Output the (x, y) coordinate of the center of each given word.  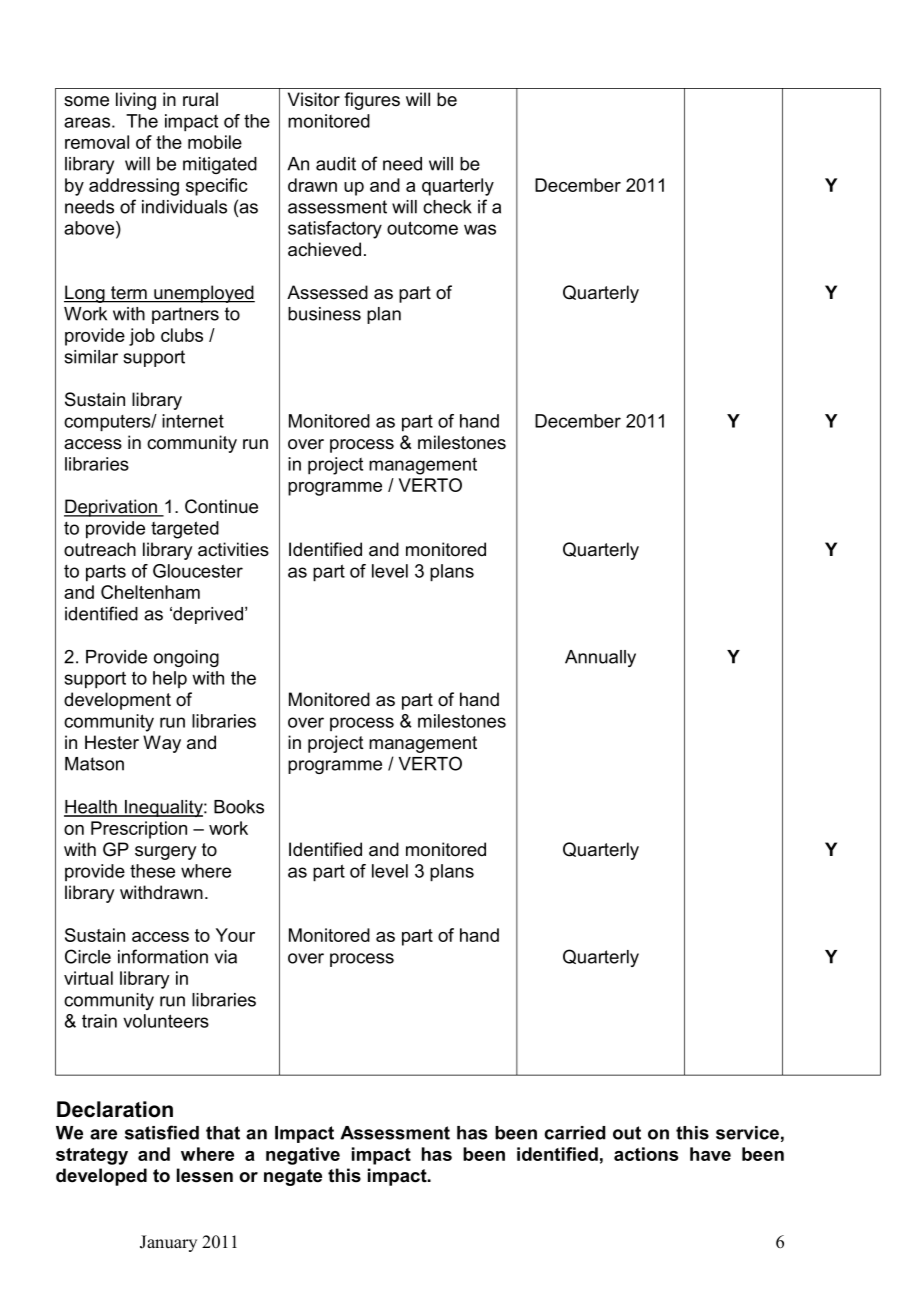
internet (193, 421)
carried (575, 1133)
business (324, 314)
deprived (208, 615)
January (168, 1243)
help (170, 679)
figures (372, 101)
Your (235, 935)
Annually (600, 658)
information (163, 956)
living (136, 101)
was (480, 229)
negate (293, 1177)
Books (239, 807)
